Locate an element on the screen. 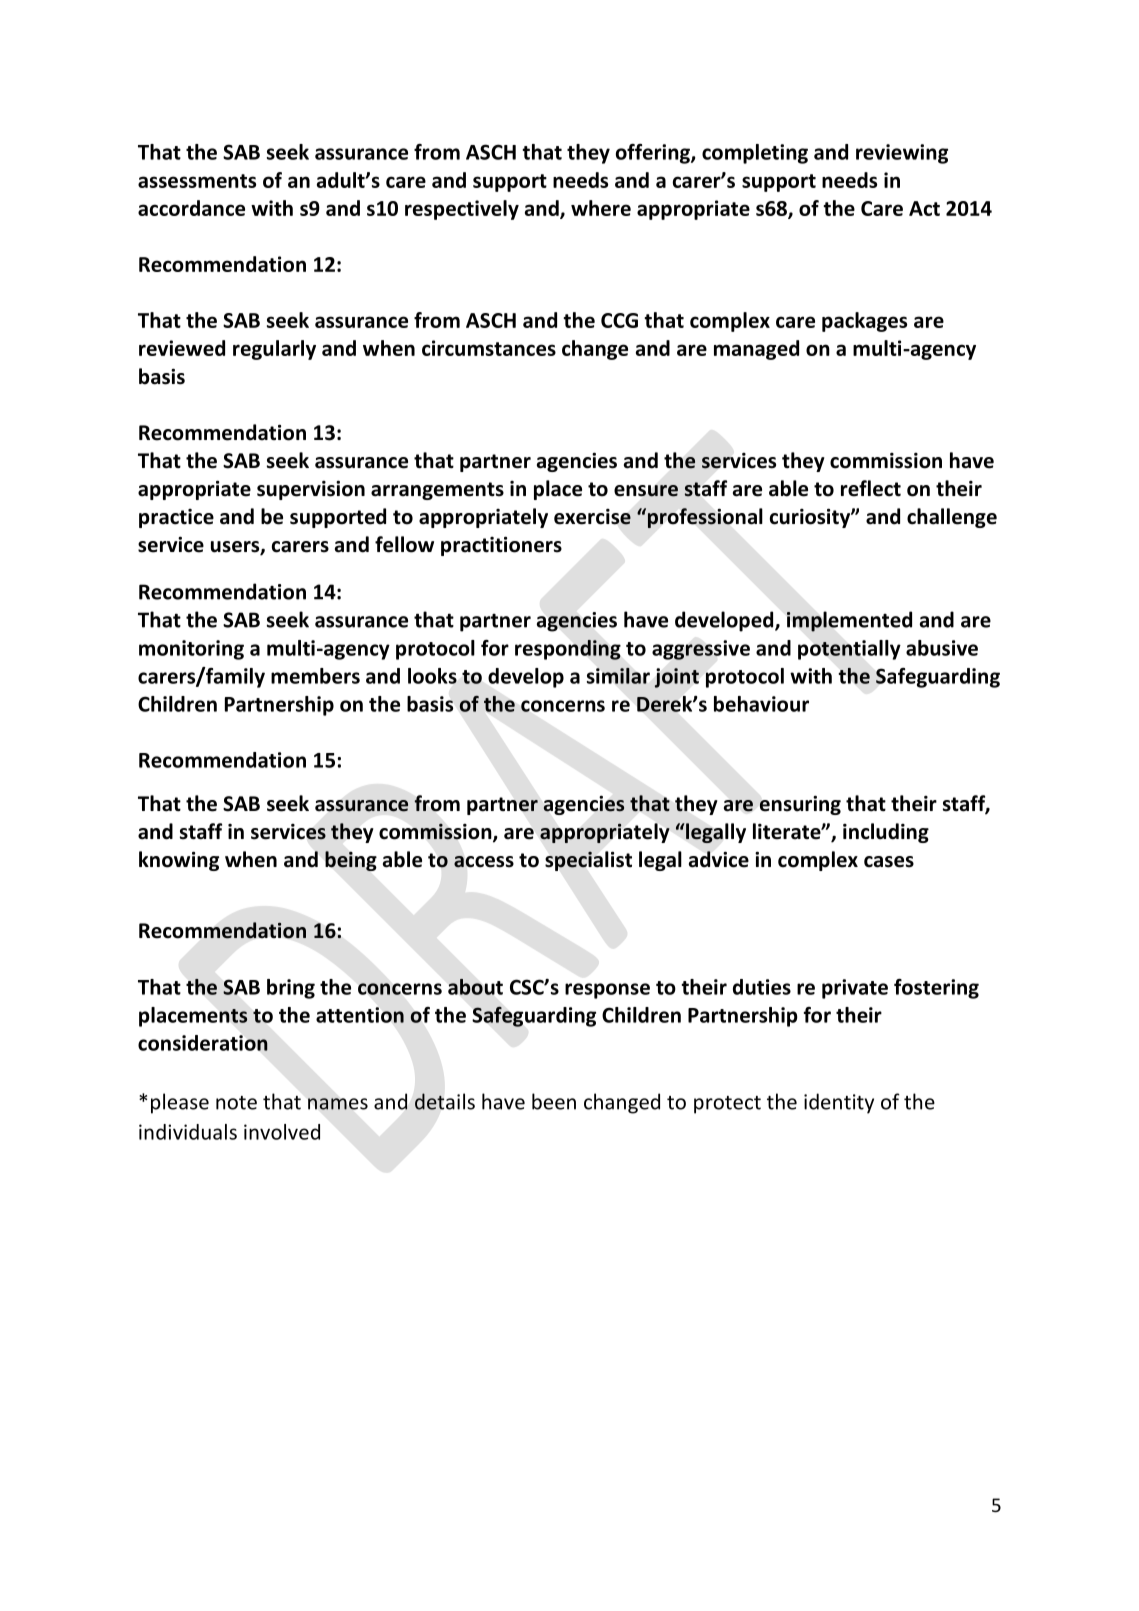 The width and height of the screenshot is (1139, 1611). note is located at coordinates (236, 1103).
